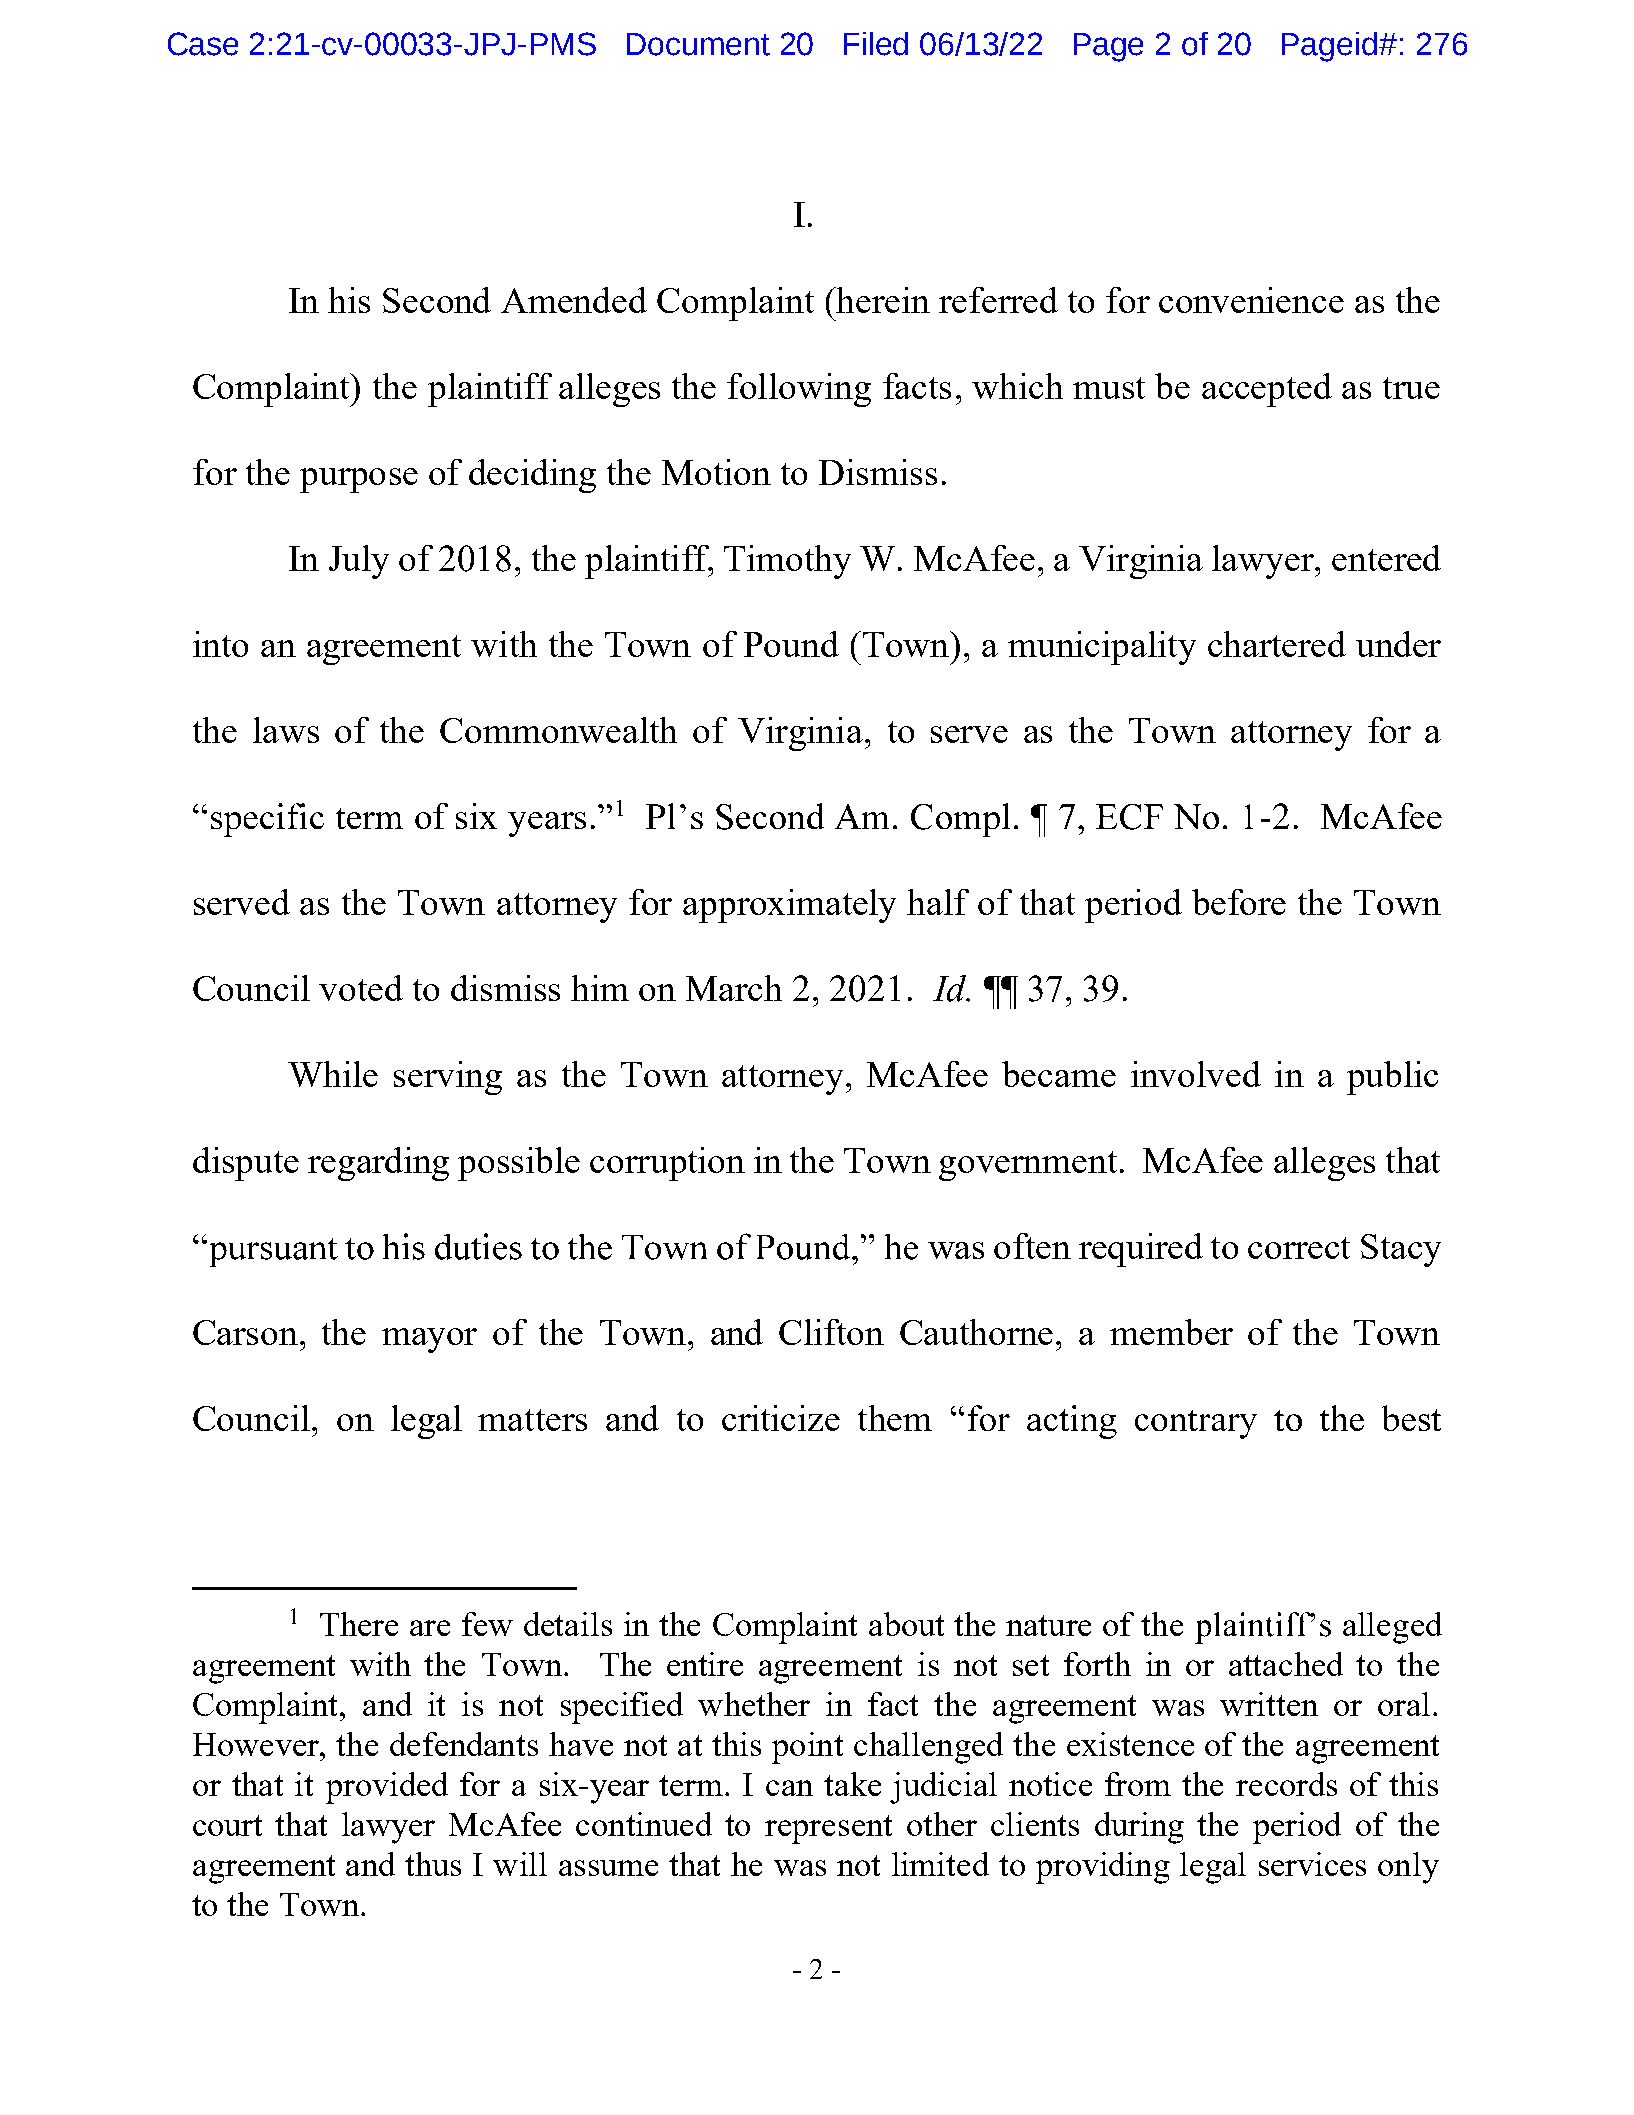 The width and height of the screenshot is (1634, 2115). What do you see at coordinates (1277, 644) in the screenshot?
I see `chartered` at bounding box center [1277, 644].
